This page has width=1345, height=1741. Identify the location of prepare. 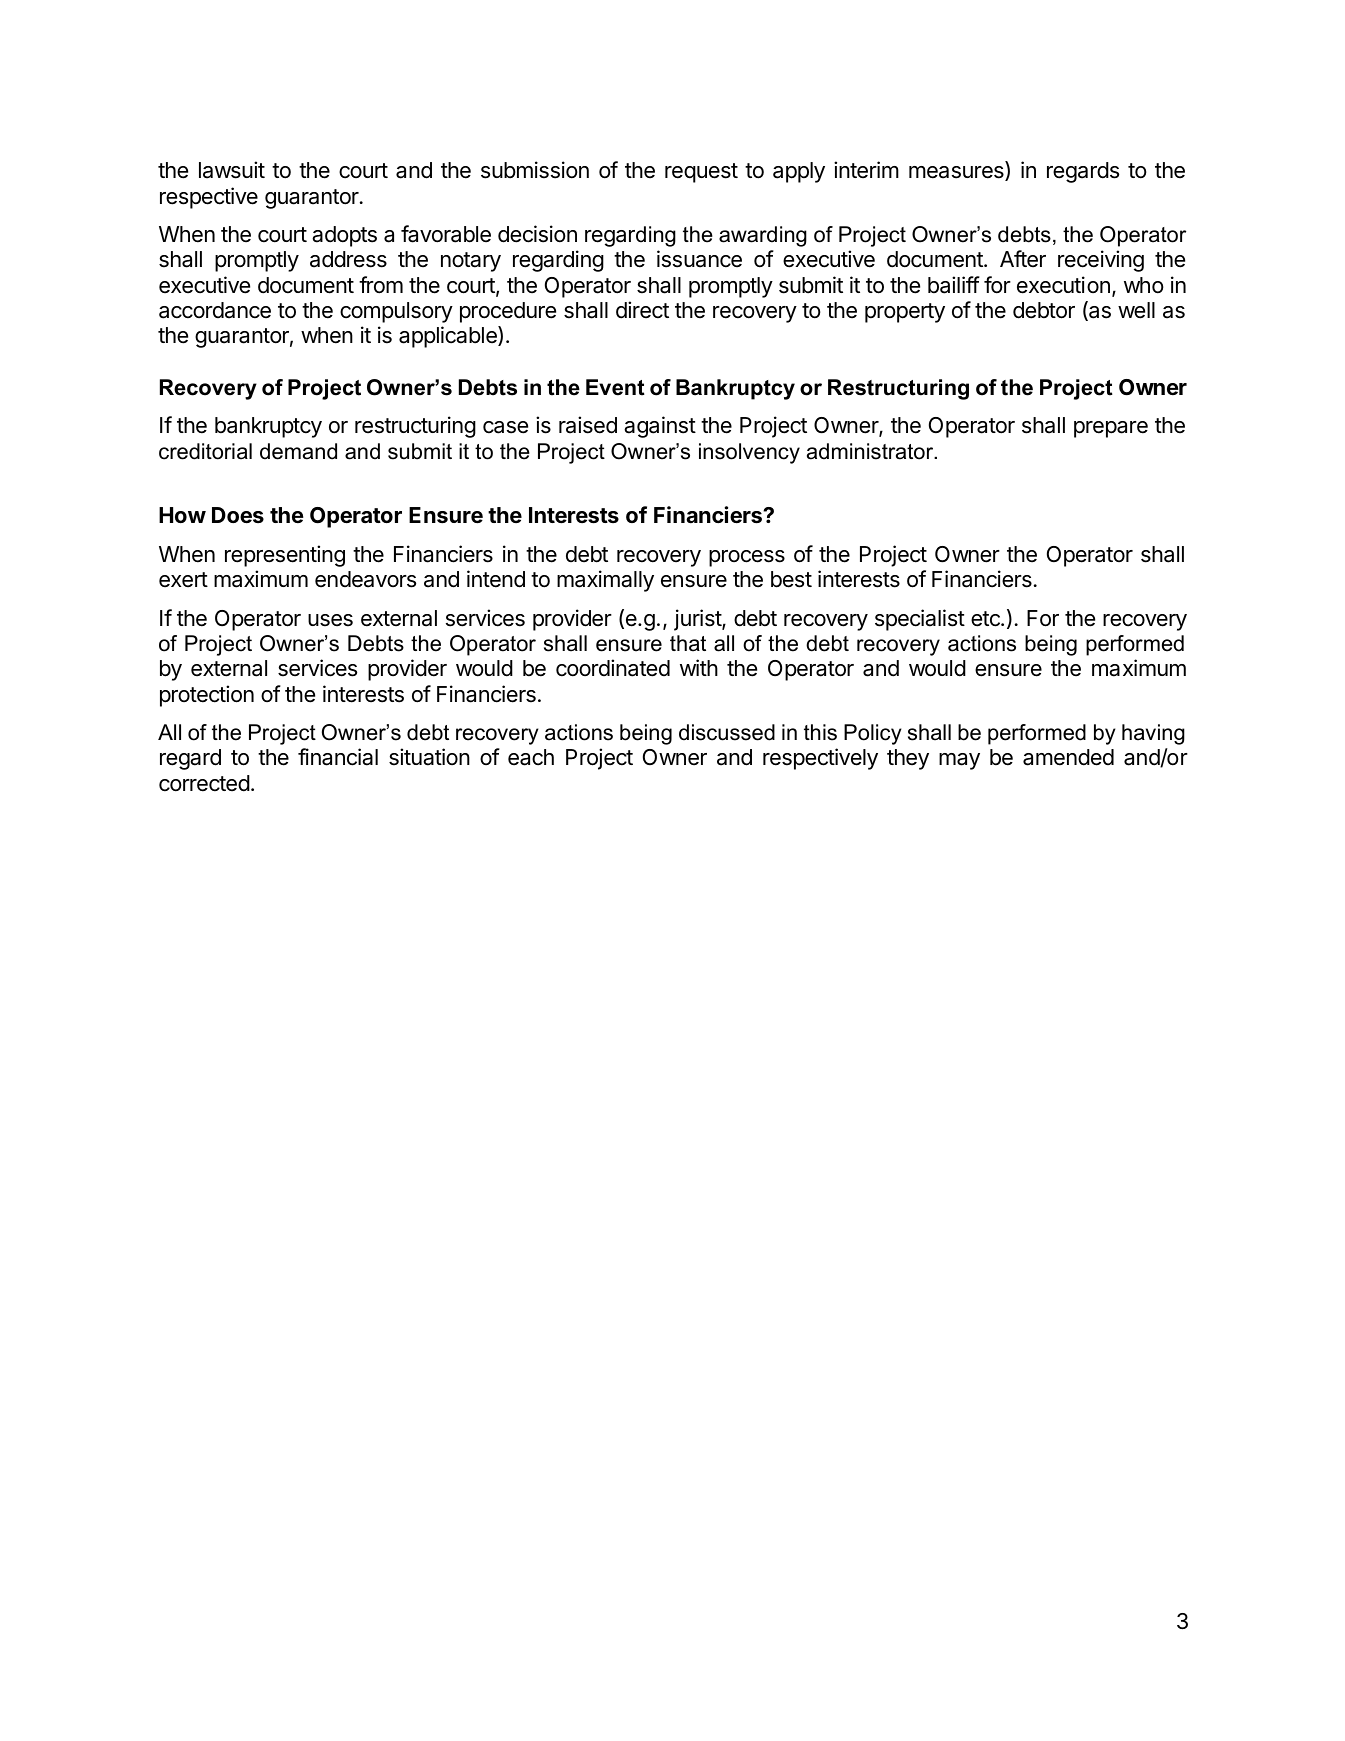
(1111, 429).
